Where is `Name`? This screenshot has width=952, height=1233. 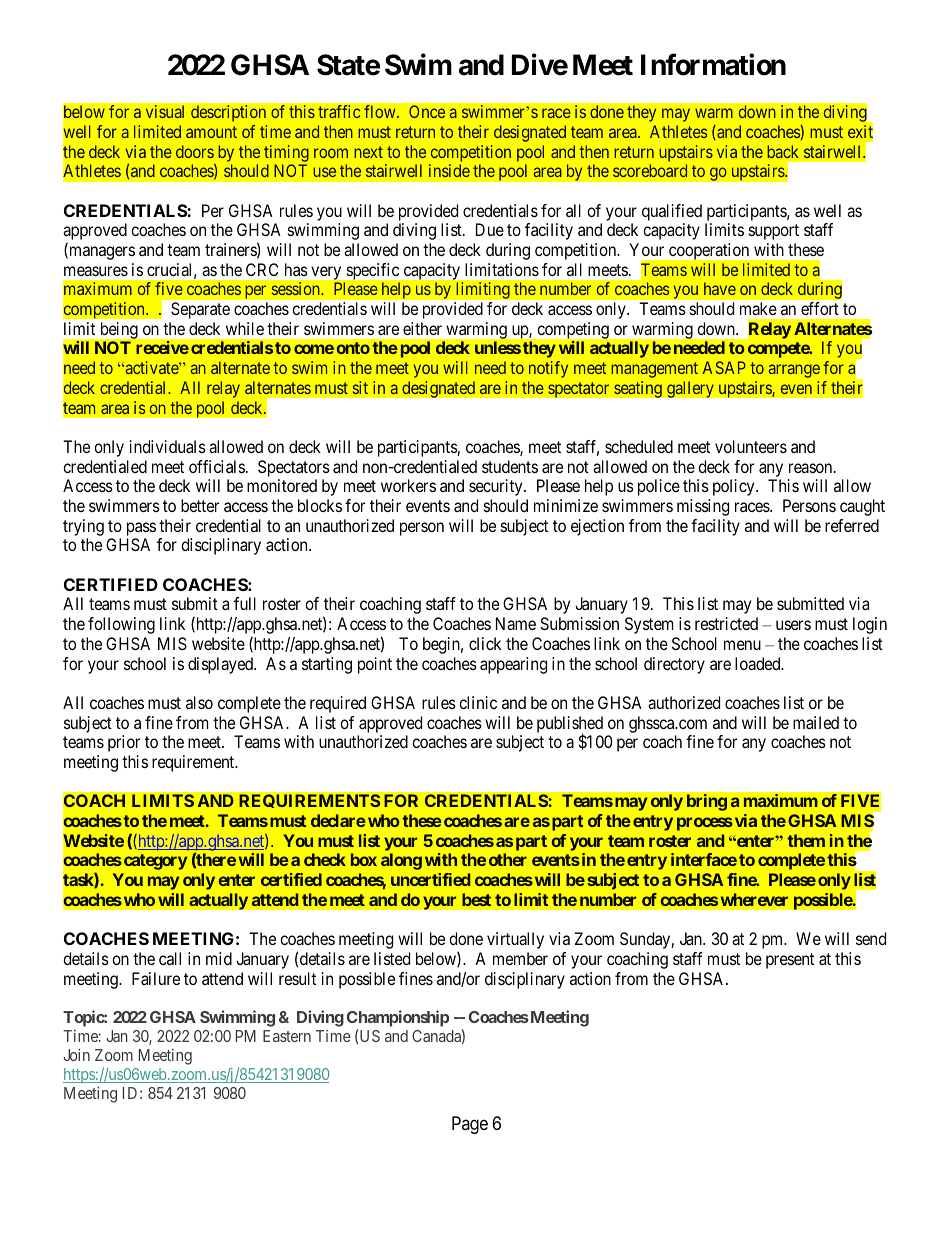
Name is located at coordinates (516, 623).
